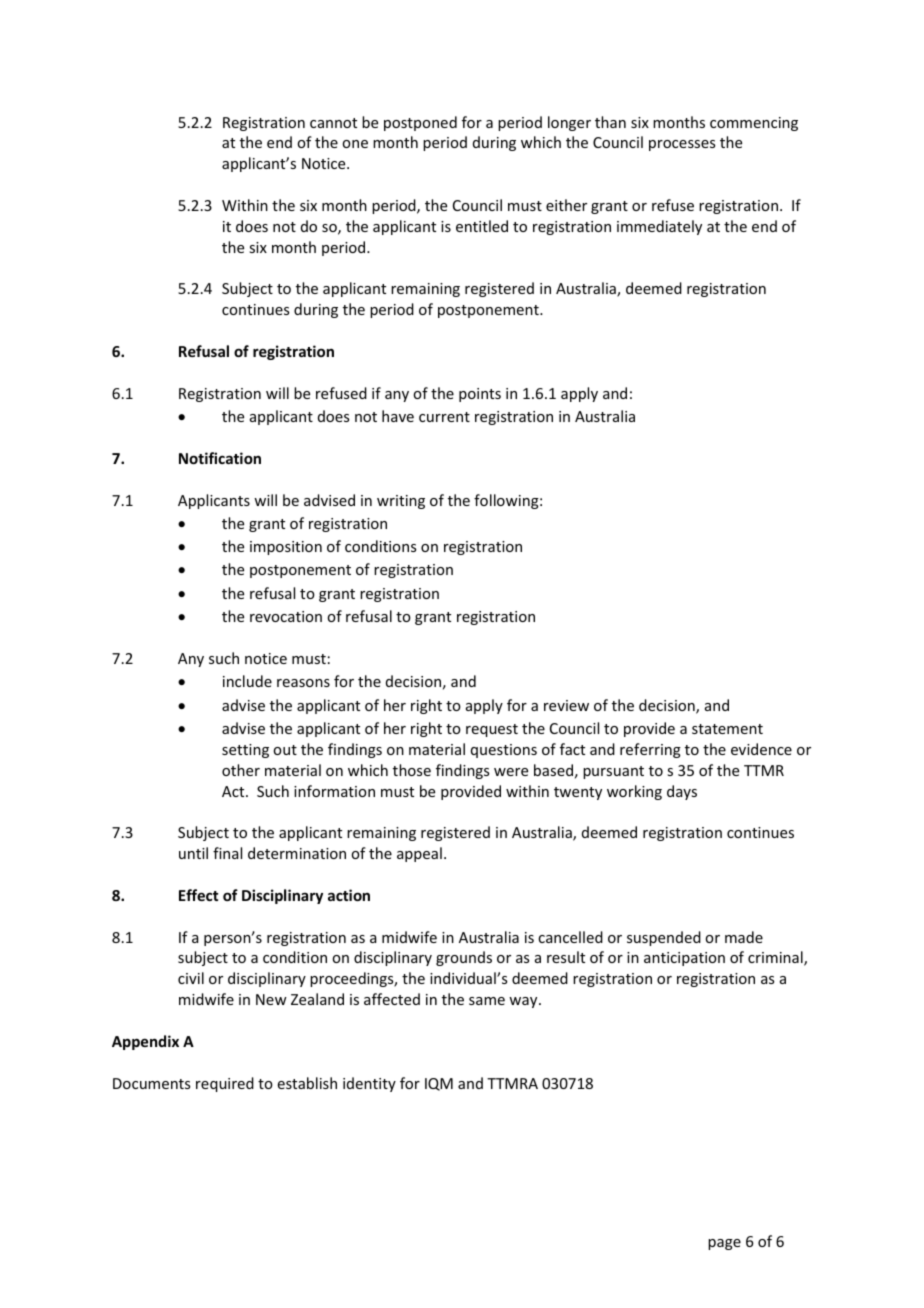  What do you see at coordinates (420, 123) in the document?
I see `postponed` at bounding box center [420, 123].
